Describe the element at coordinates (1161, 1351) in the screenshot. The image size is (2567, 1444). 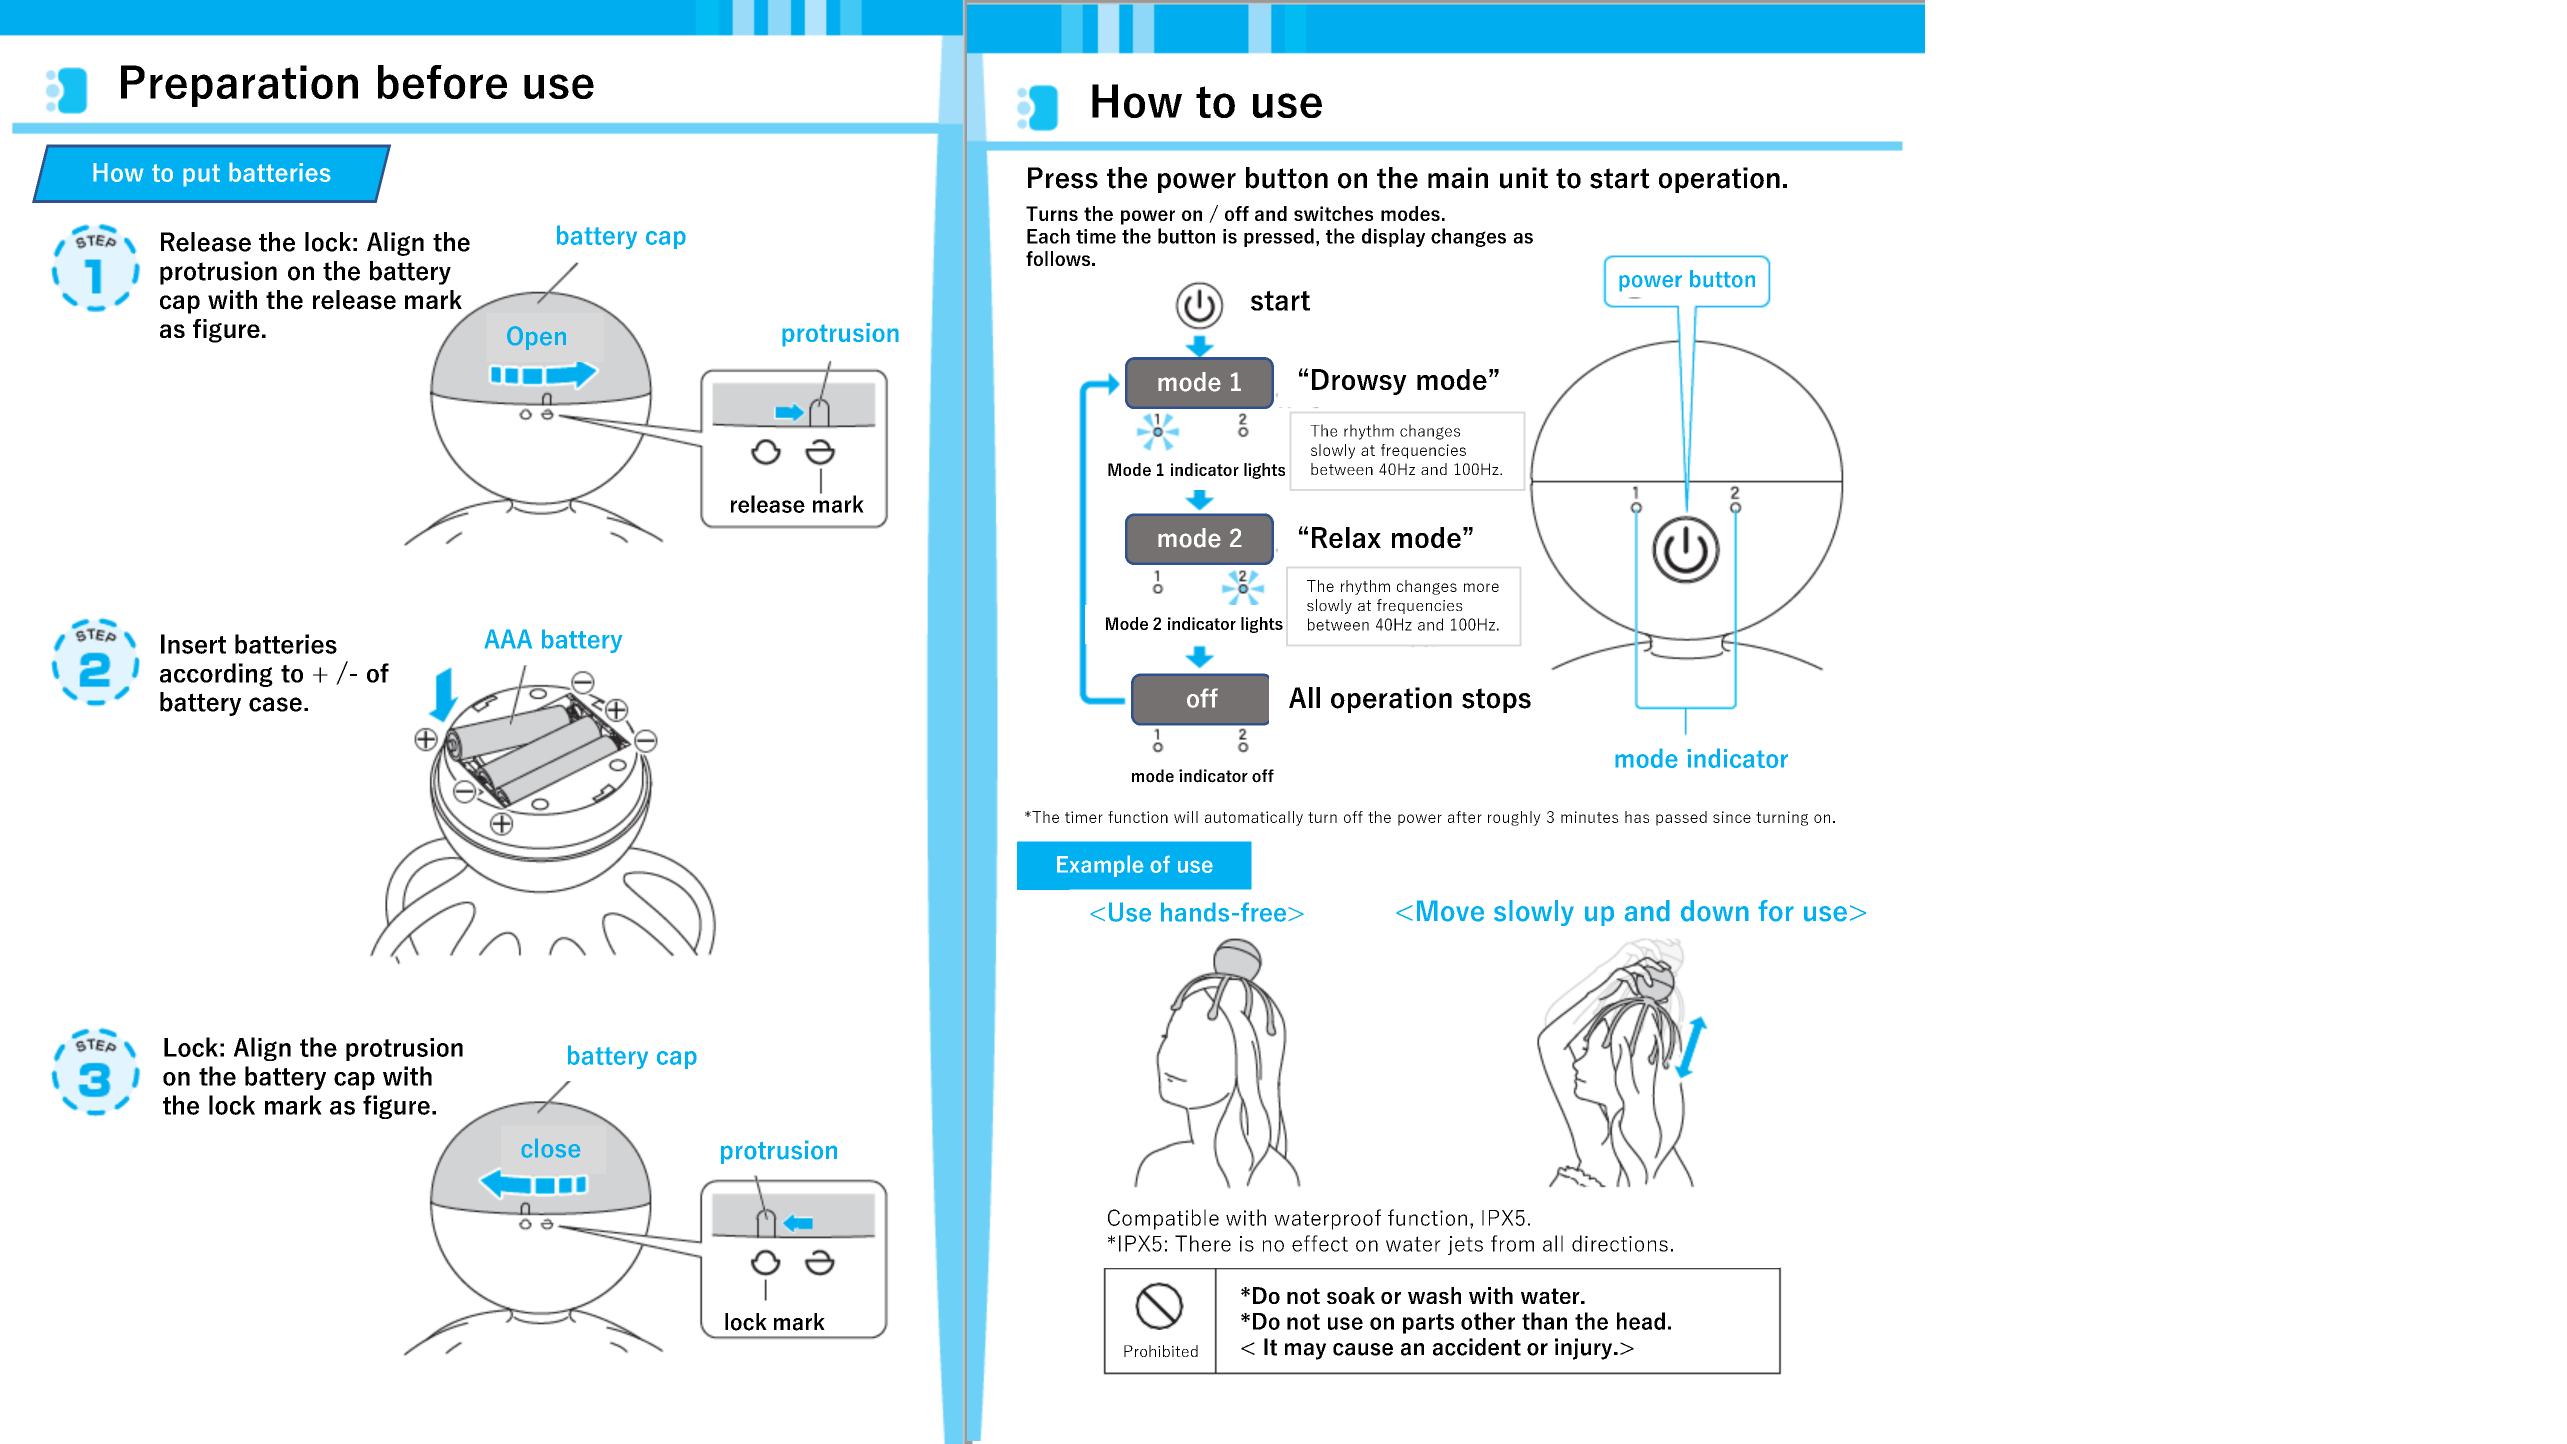
I see `Prohibited` at that location.
